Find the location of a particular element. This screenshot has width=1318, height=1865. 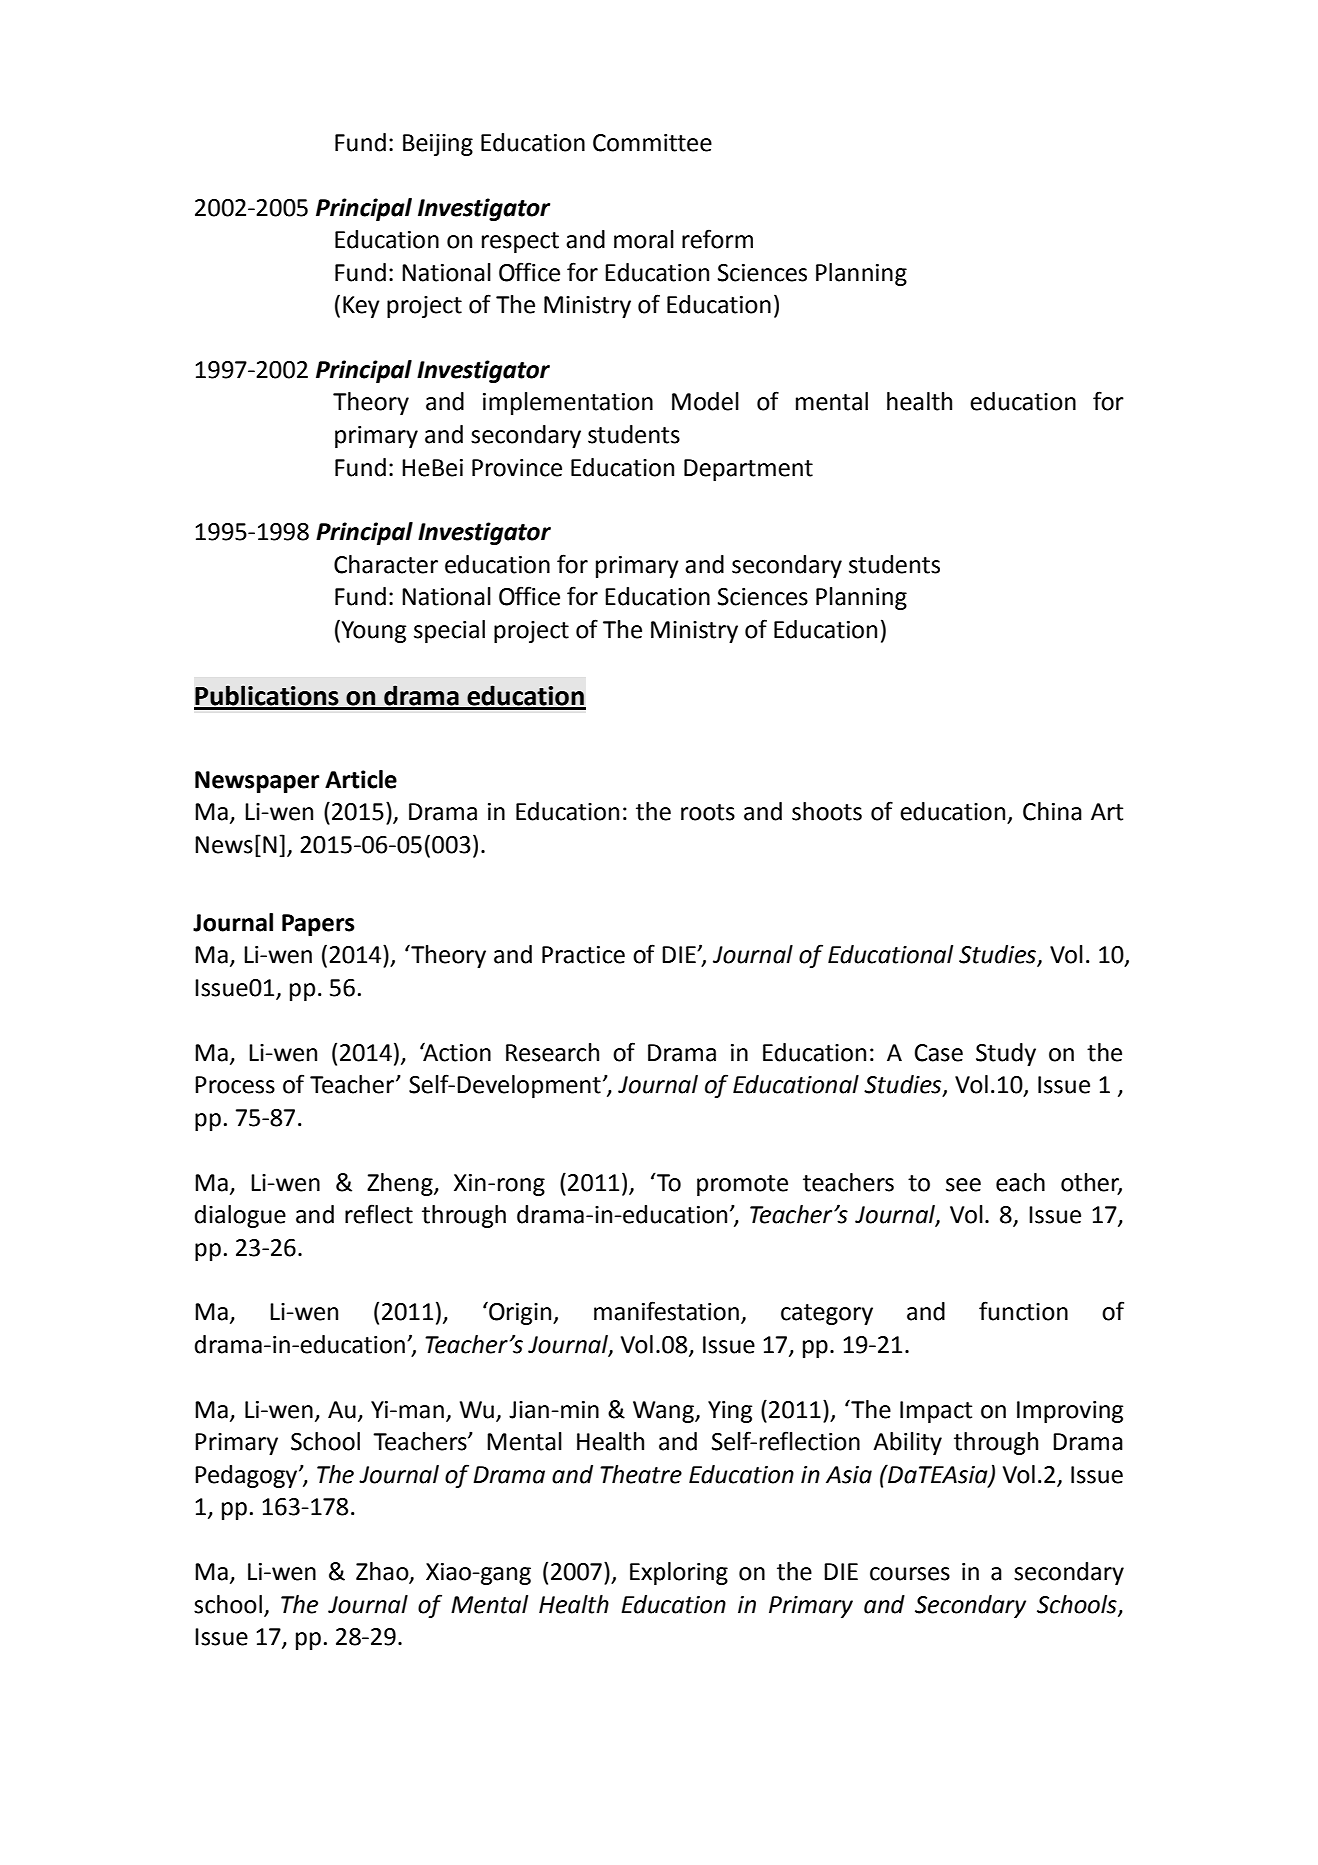

Committee is located at coordinates (652, 143).
